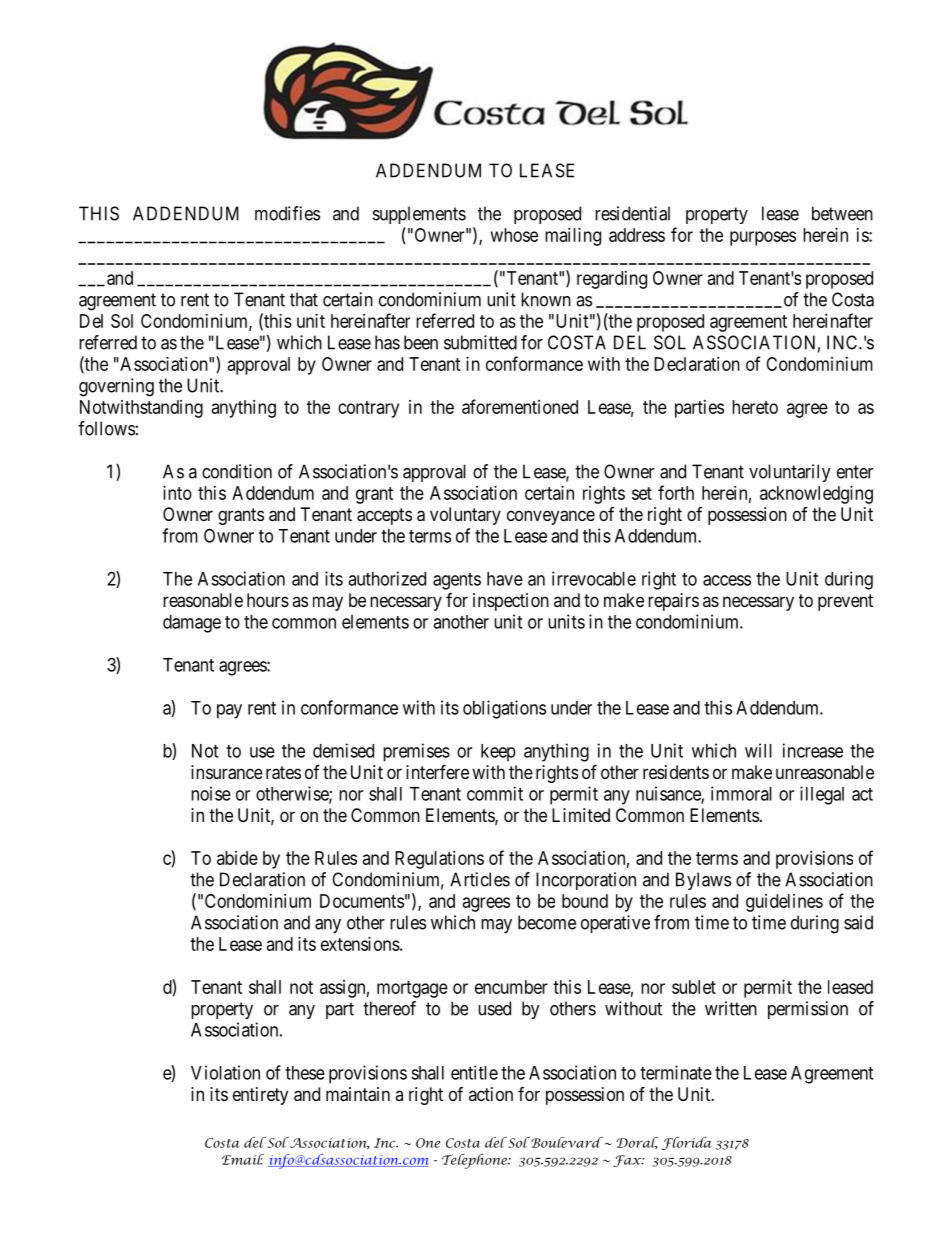  I want to click on guidelines, so click(784, 903).
